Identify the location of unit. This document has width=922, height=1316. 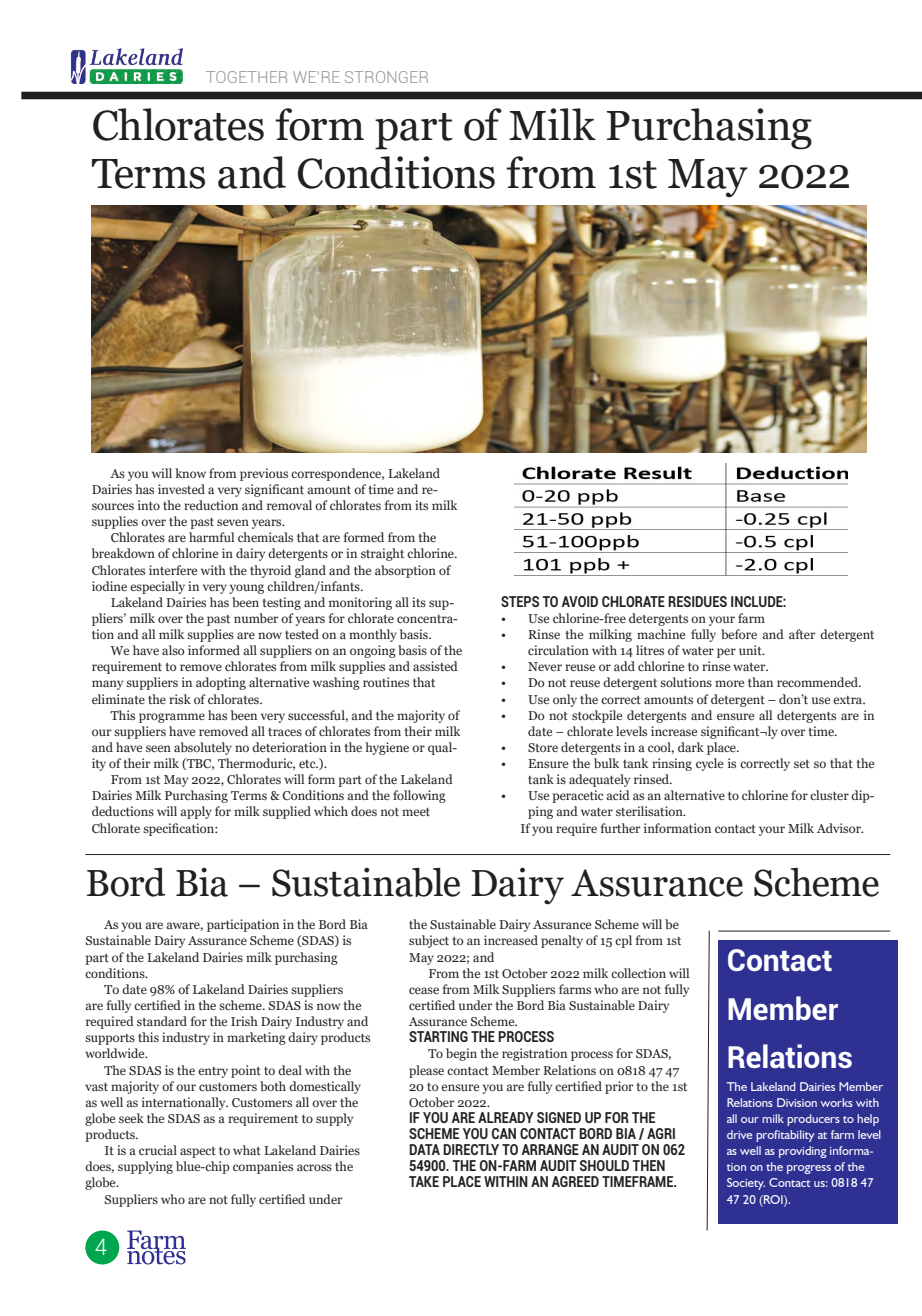
(751, 650).
